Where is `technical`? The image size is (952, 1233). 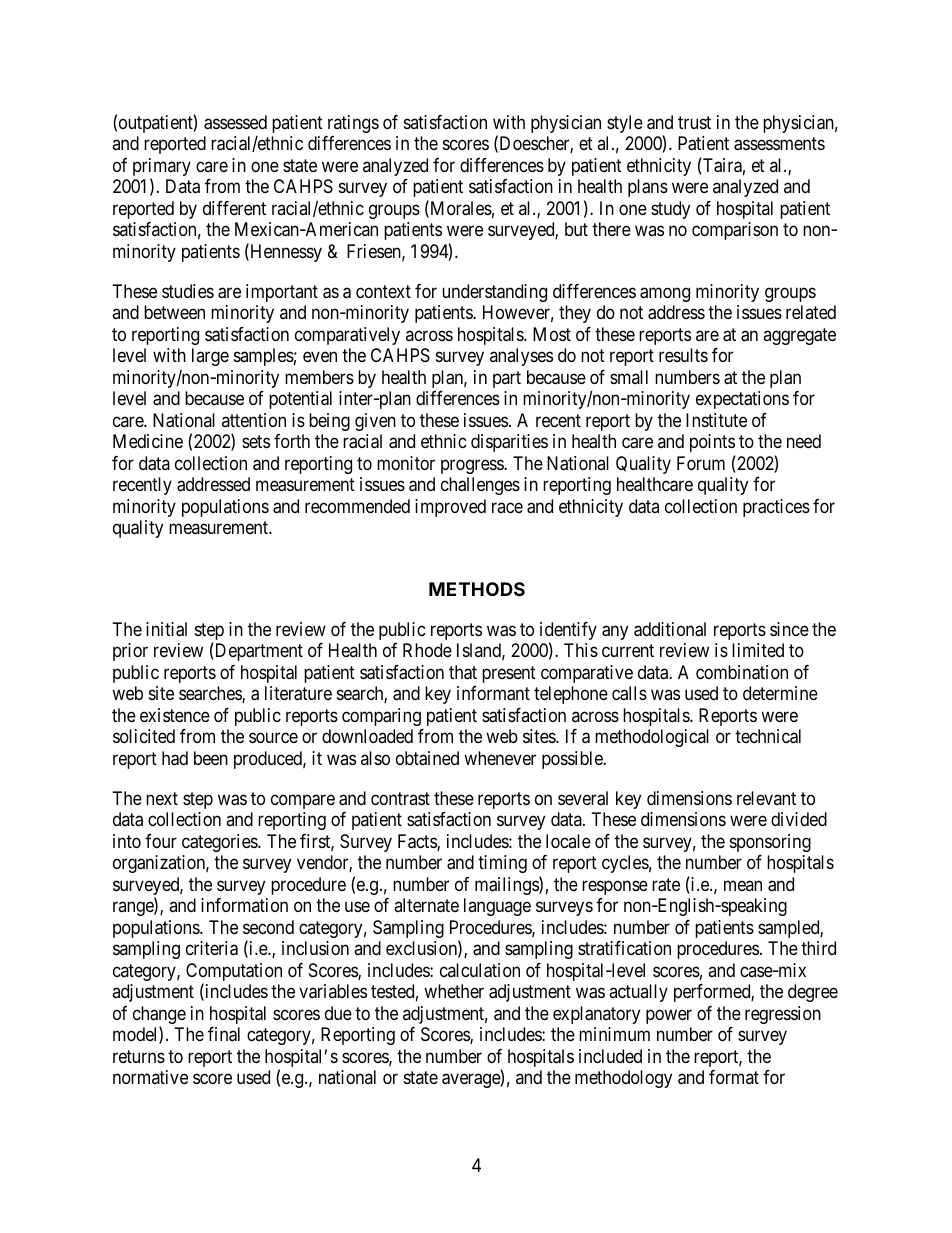 technical is located at coordinates (768, 736).
